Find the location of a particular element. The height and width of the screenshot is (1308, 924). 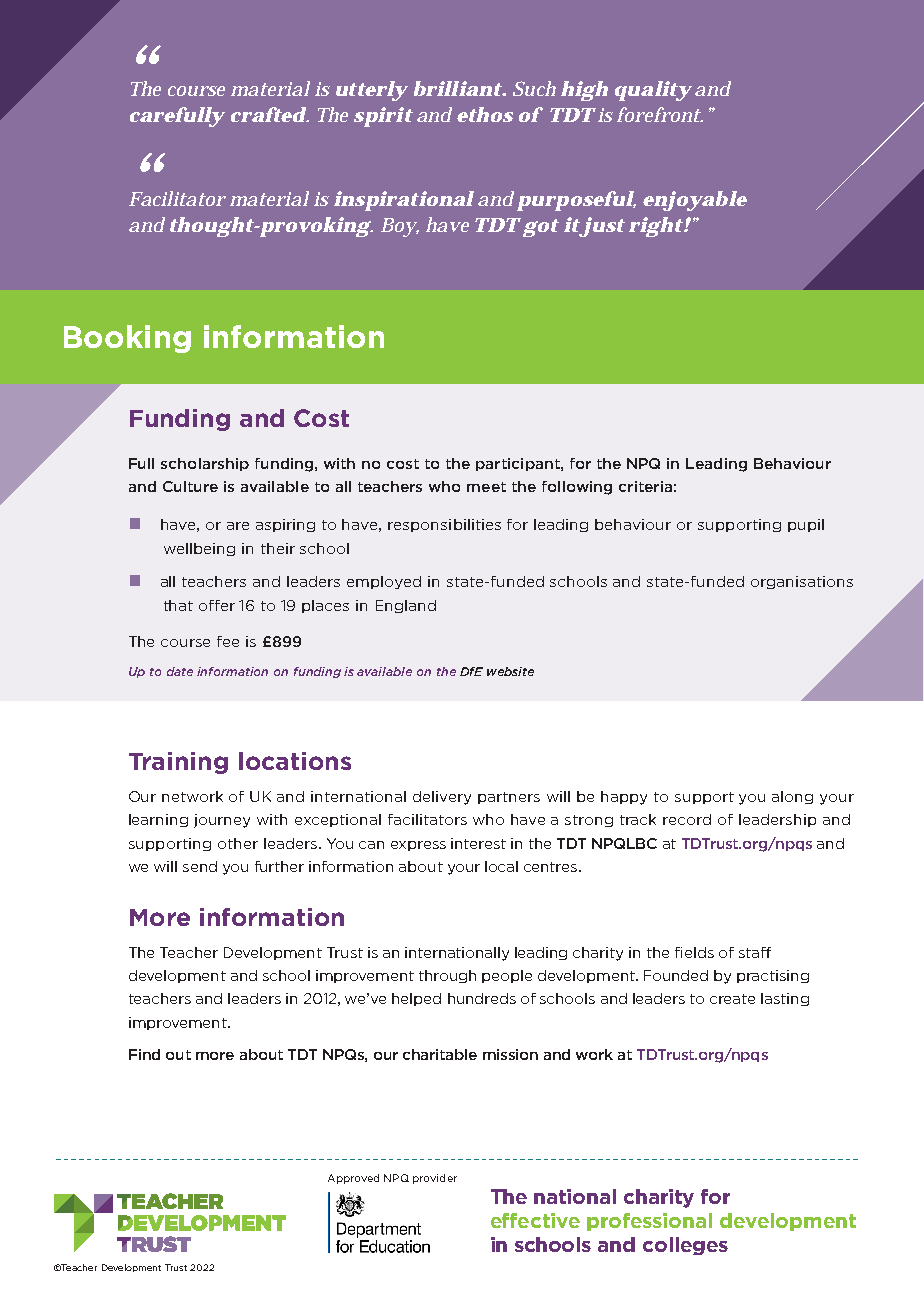

send is located at coordinates (200, 866).
